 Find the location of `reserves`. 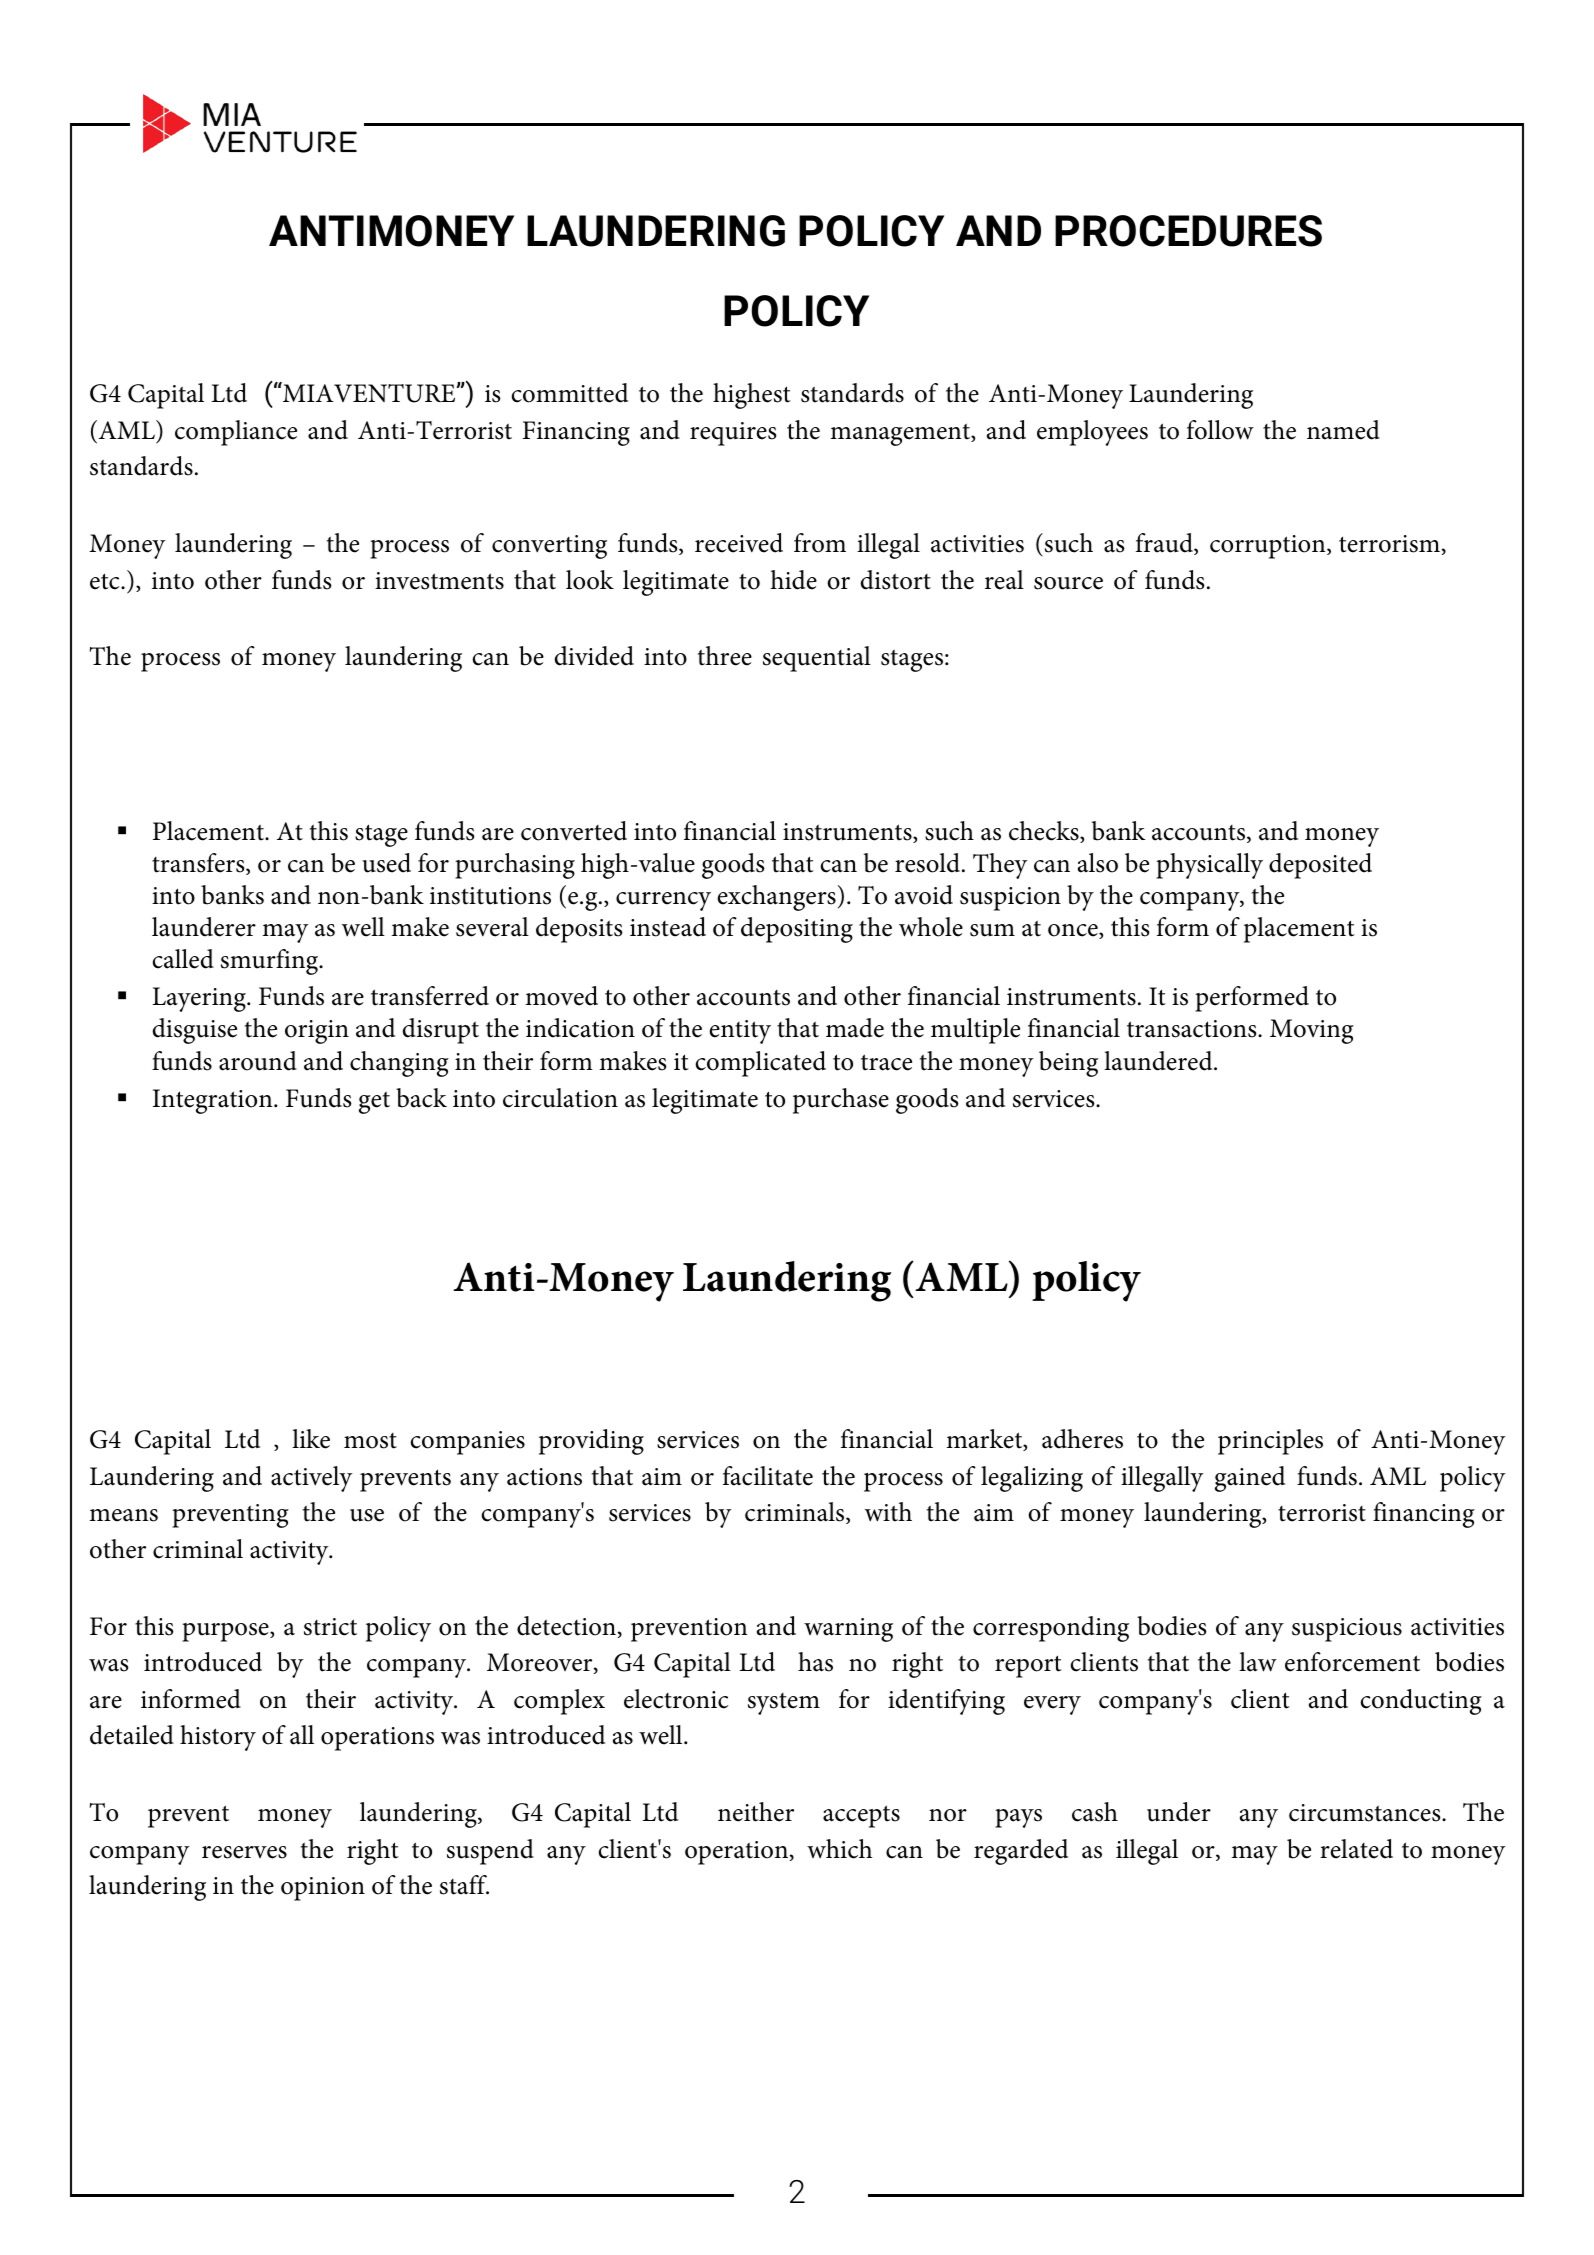

reserves is located at coordinates (244, 1852).
